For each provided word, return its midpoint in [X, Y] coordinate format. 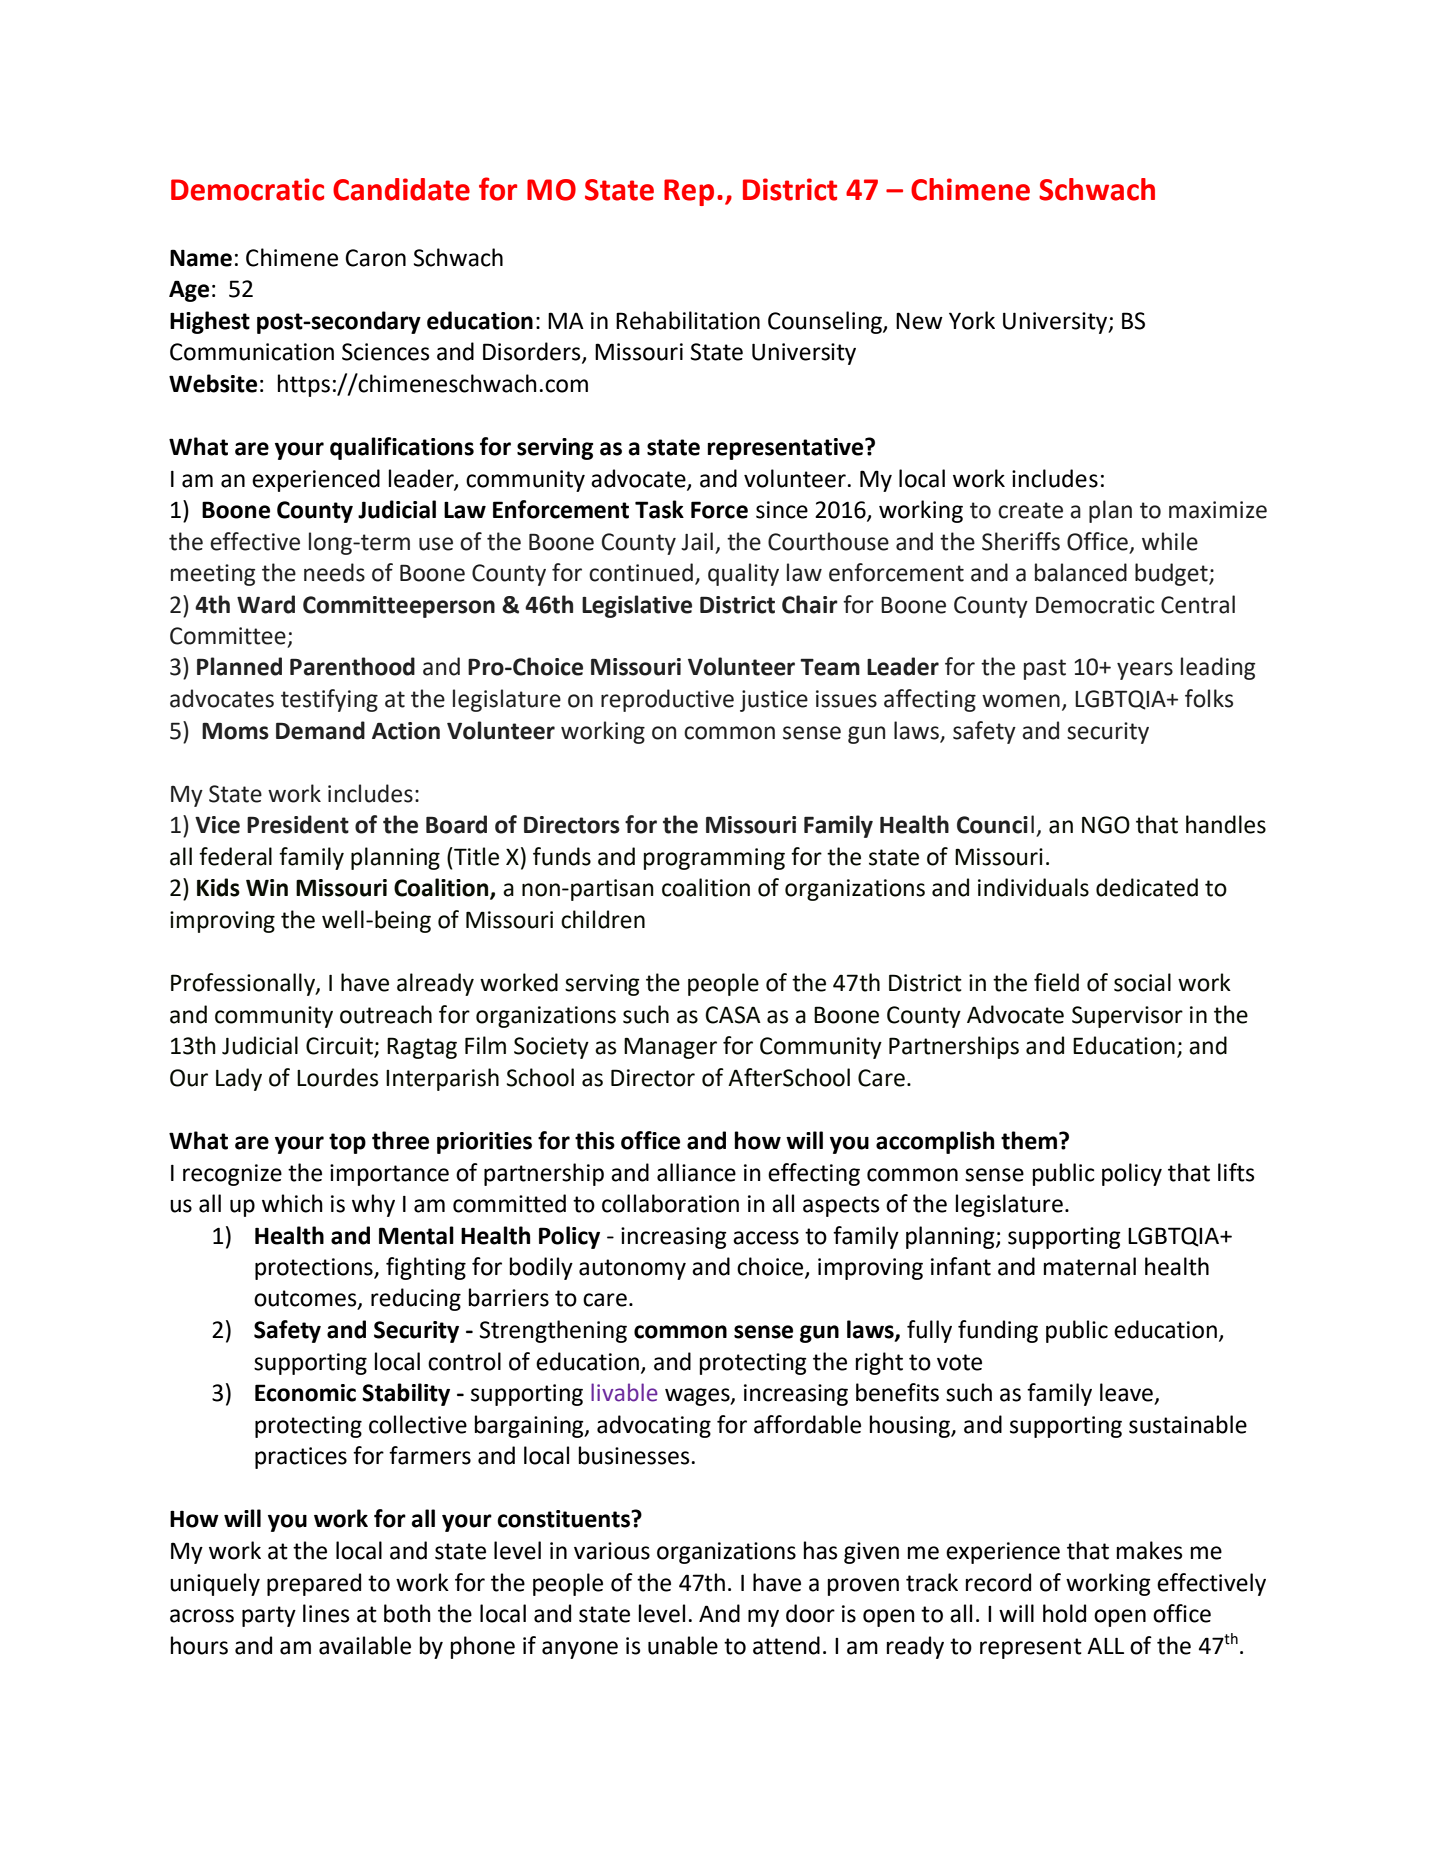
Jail [697, 541]
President [298, 824]
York [972, 320]
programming [714, 859]
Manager [670, 1048]
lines [326, 1613]
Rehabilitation [688, 320]
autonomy [632, 1269]
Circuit [340, 1047]
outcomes [306, 1299]
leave [1127, 1393]
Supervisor [1127, 1017]
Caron [375, 258]
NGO [1106, 825]
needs [334, 572]
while [1170, 541]
